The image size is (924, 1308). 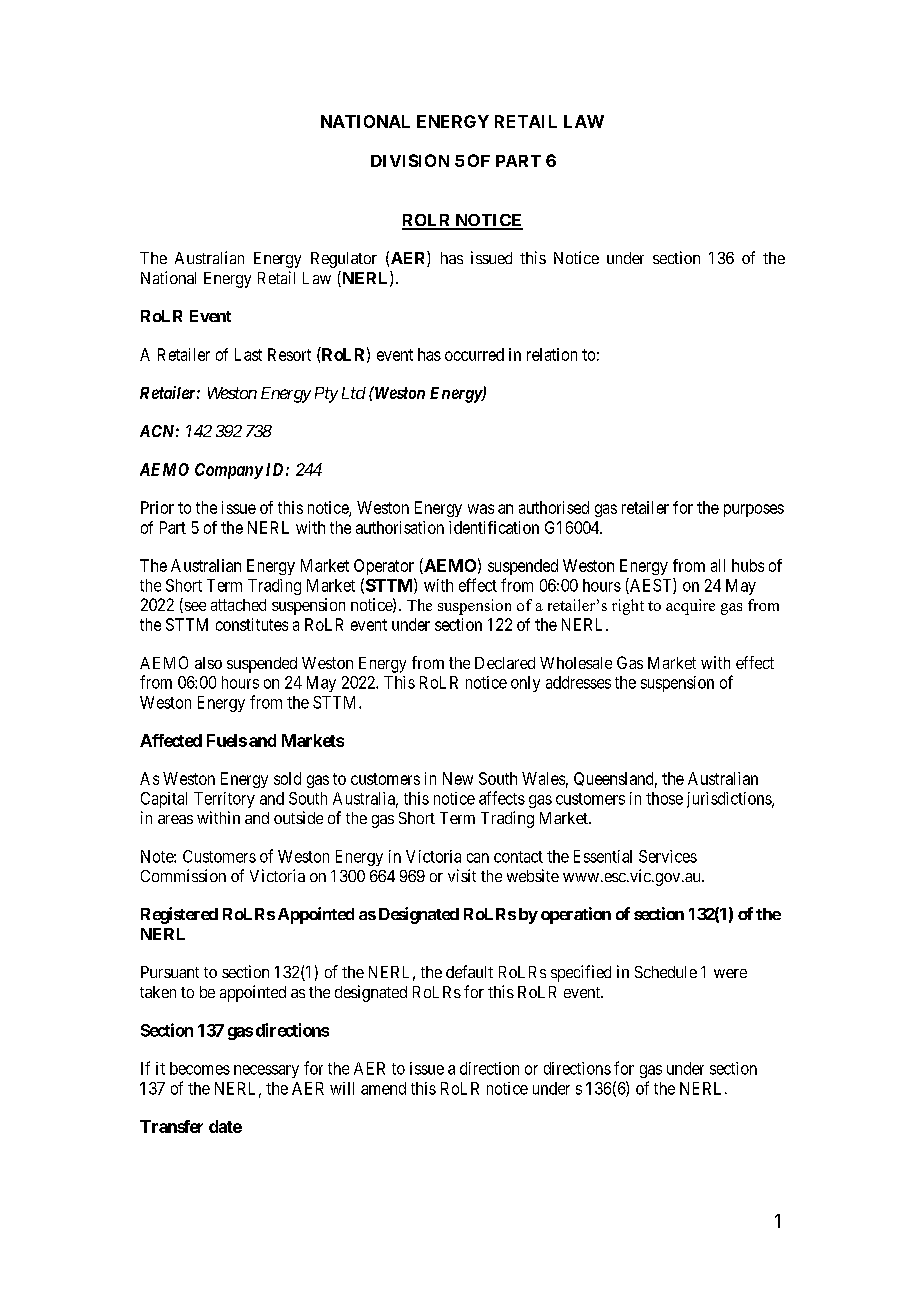 What do you see at coordinates (505, 663) in the page?
I see `Declared` at bounding box center [505, 663].
